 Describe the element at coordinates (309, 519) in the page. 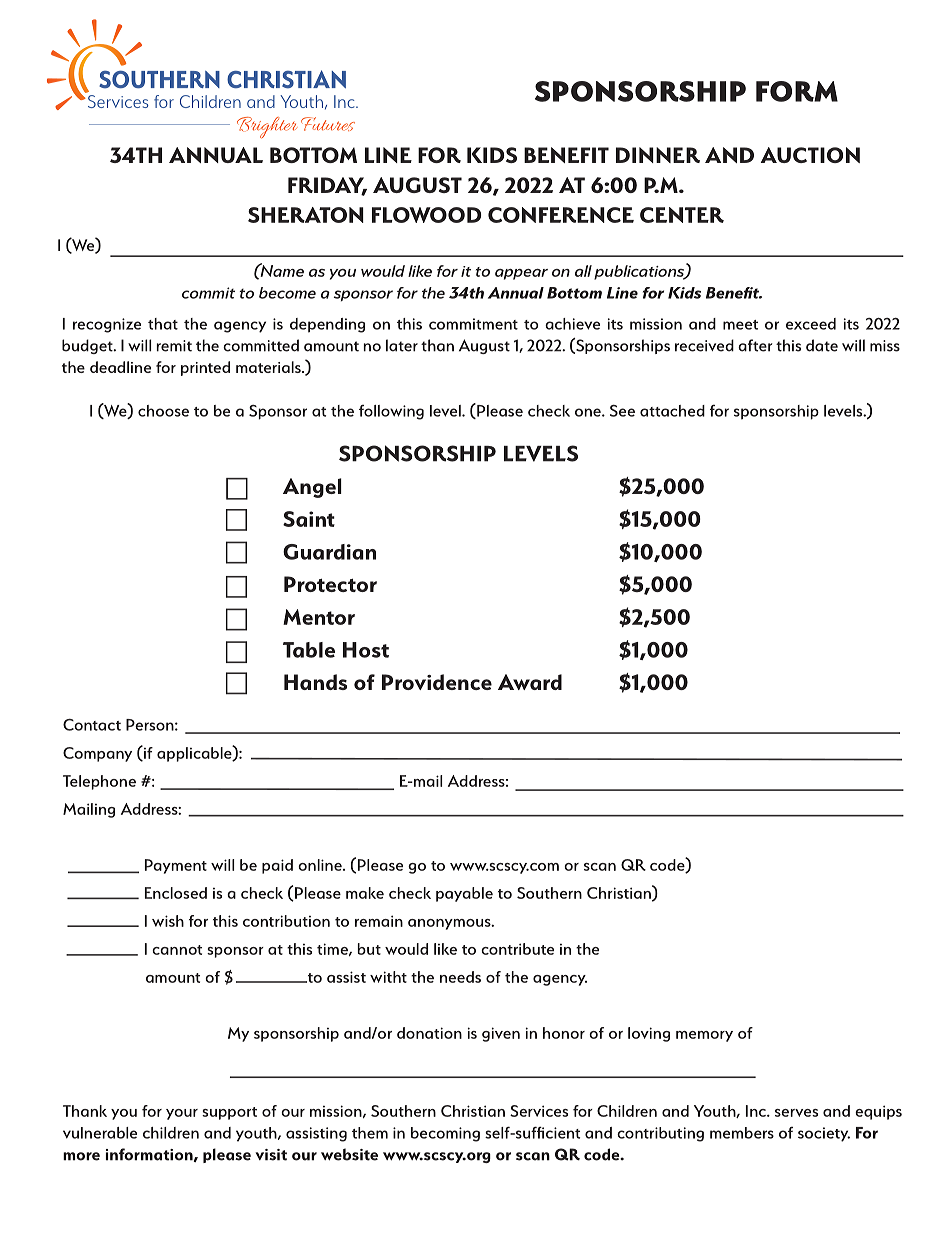

I see `Saint` at that location.
